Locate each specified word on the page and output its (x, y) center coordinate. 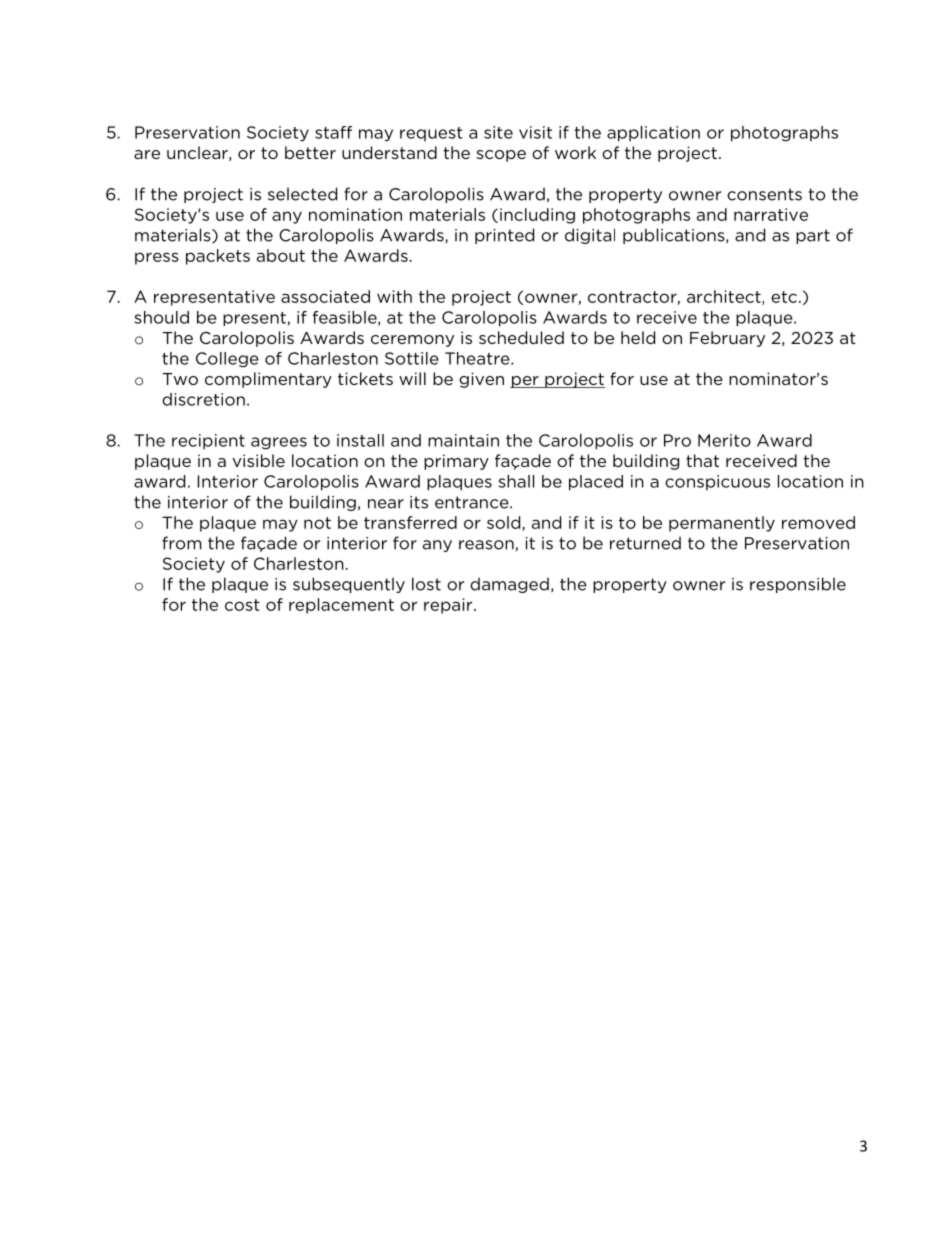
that (702, 460)
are (147, 154)
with (394, 296)
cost (242, 605)
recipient (208, 442)
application (653, 134)
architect (725, 297)
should (161, 317)
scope (501, 156)
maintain (463, 440)
